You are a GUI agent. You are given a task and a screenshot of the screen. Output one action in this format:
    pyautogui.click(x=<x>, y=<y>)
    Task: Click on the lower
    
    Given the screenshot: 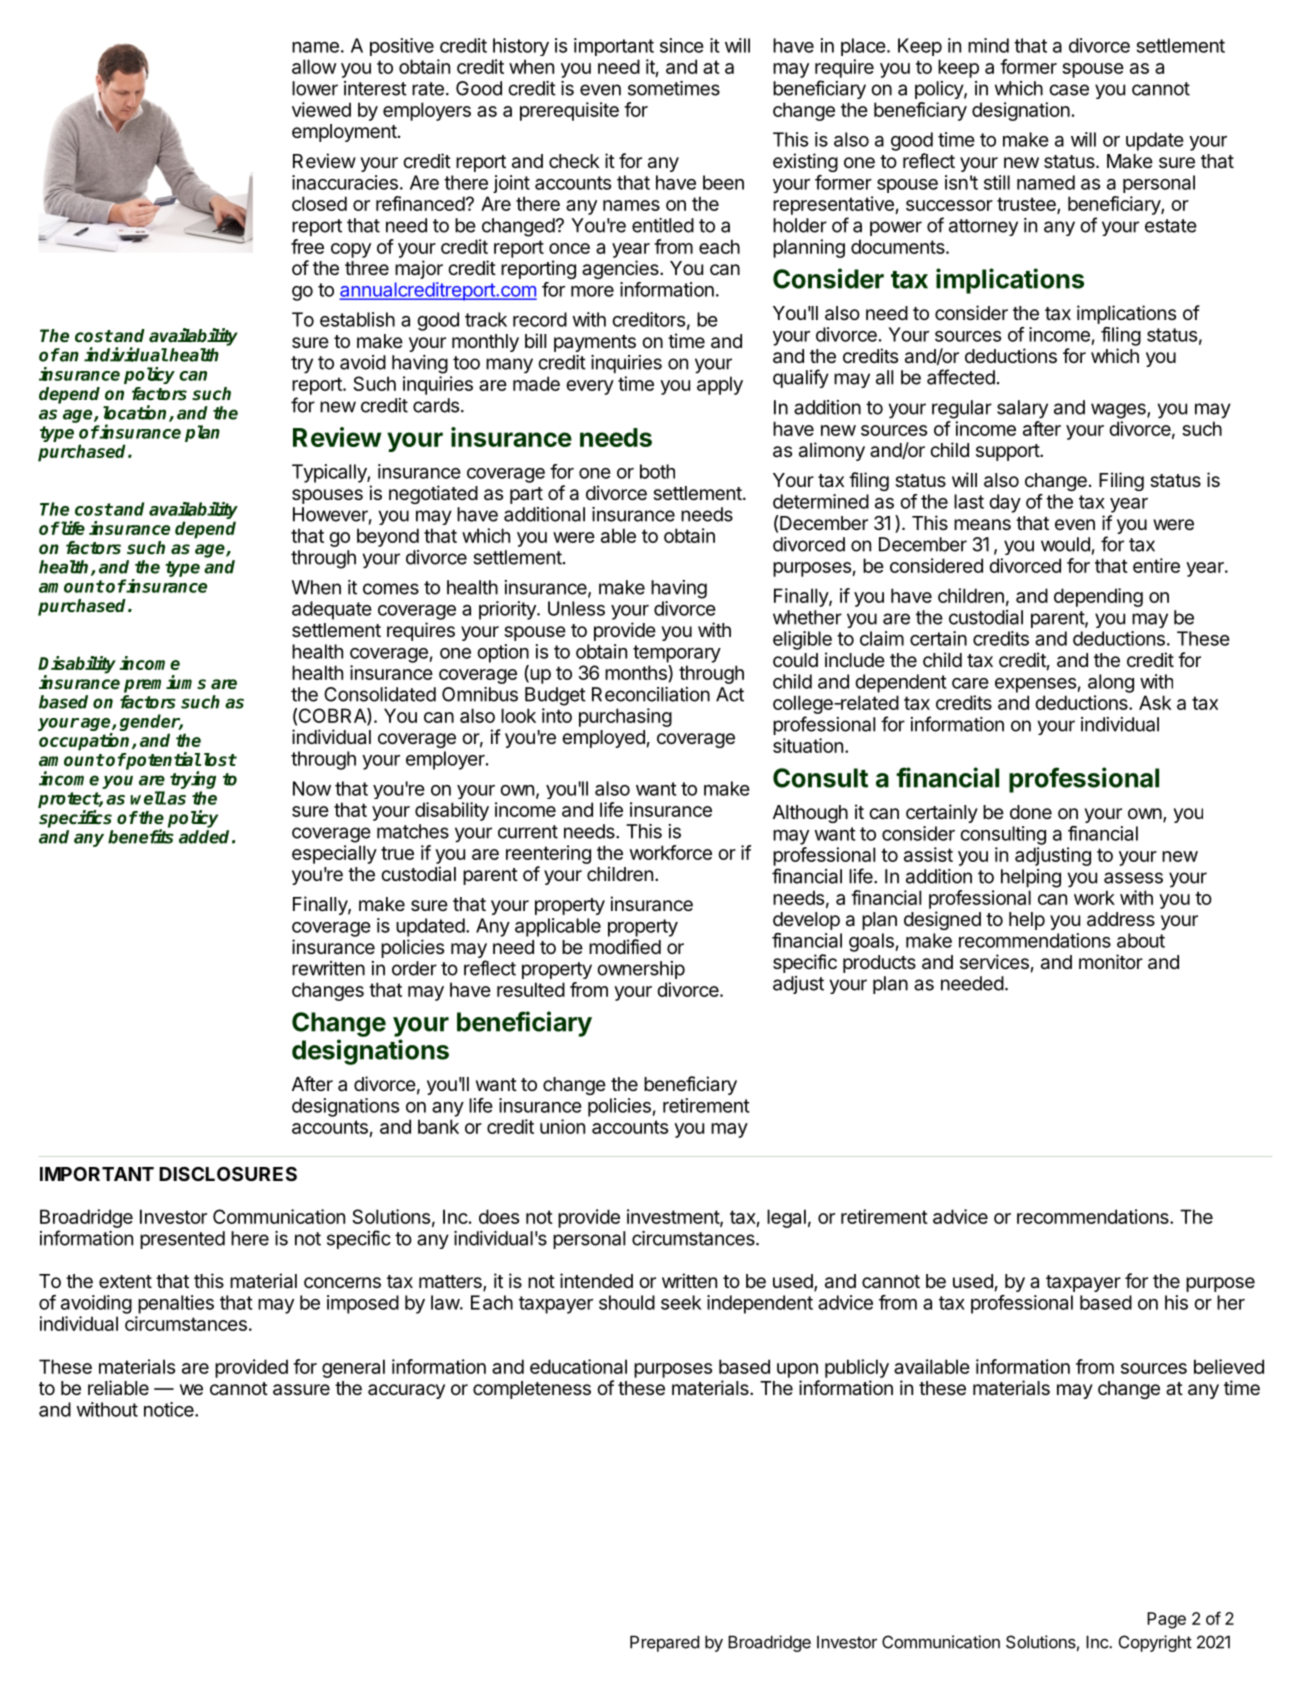 What is the action you would take?
    pyautogui.click(x=315, y=88)
